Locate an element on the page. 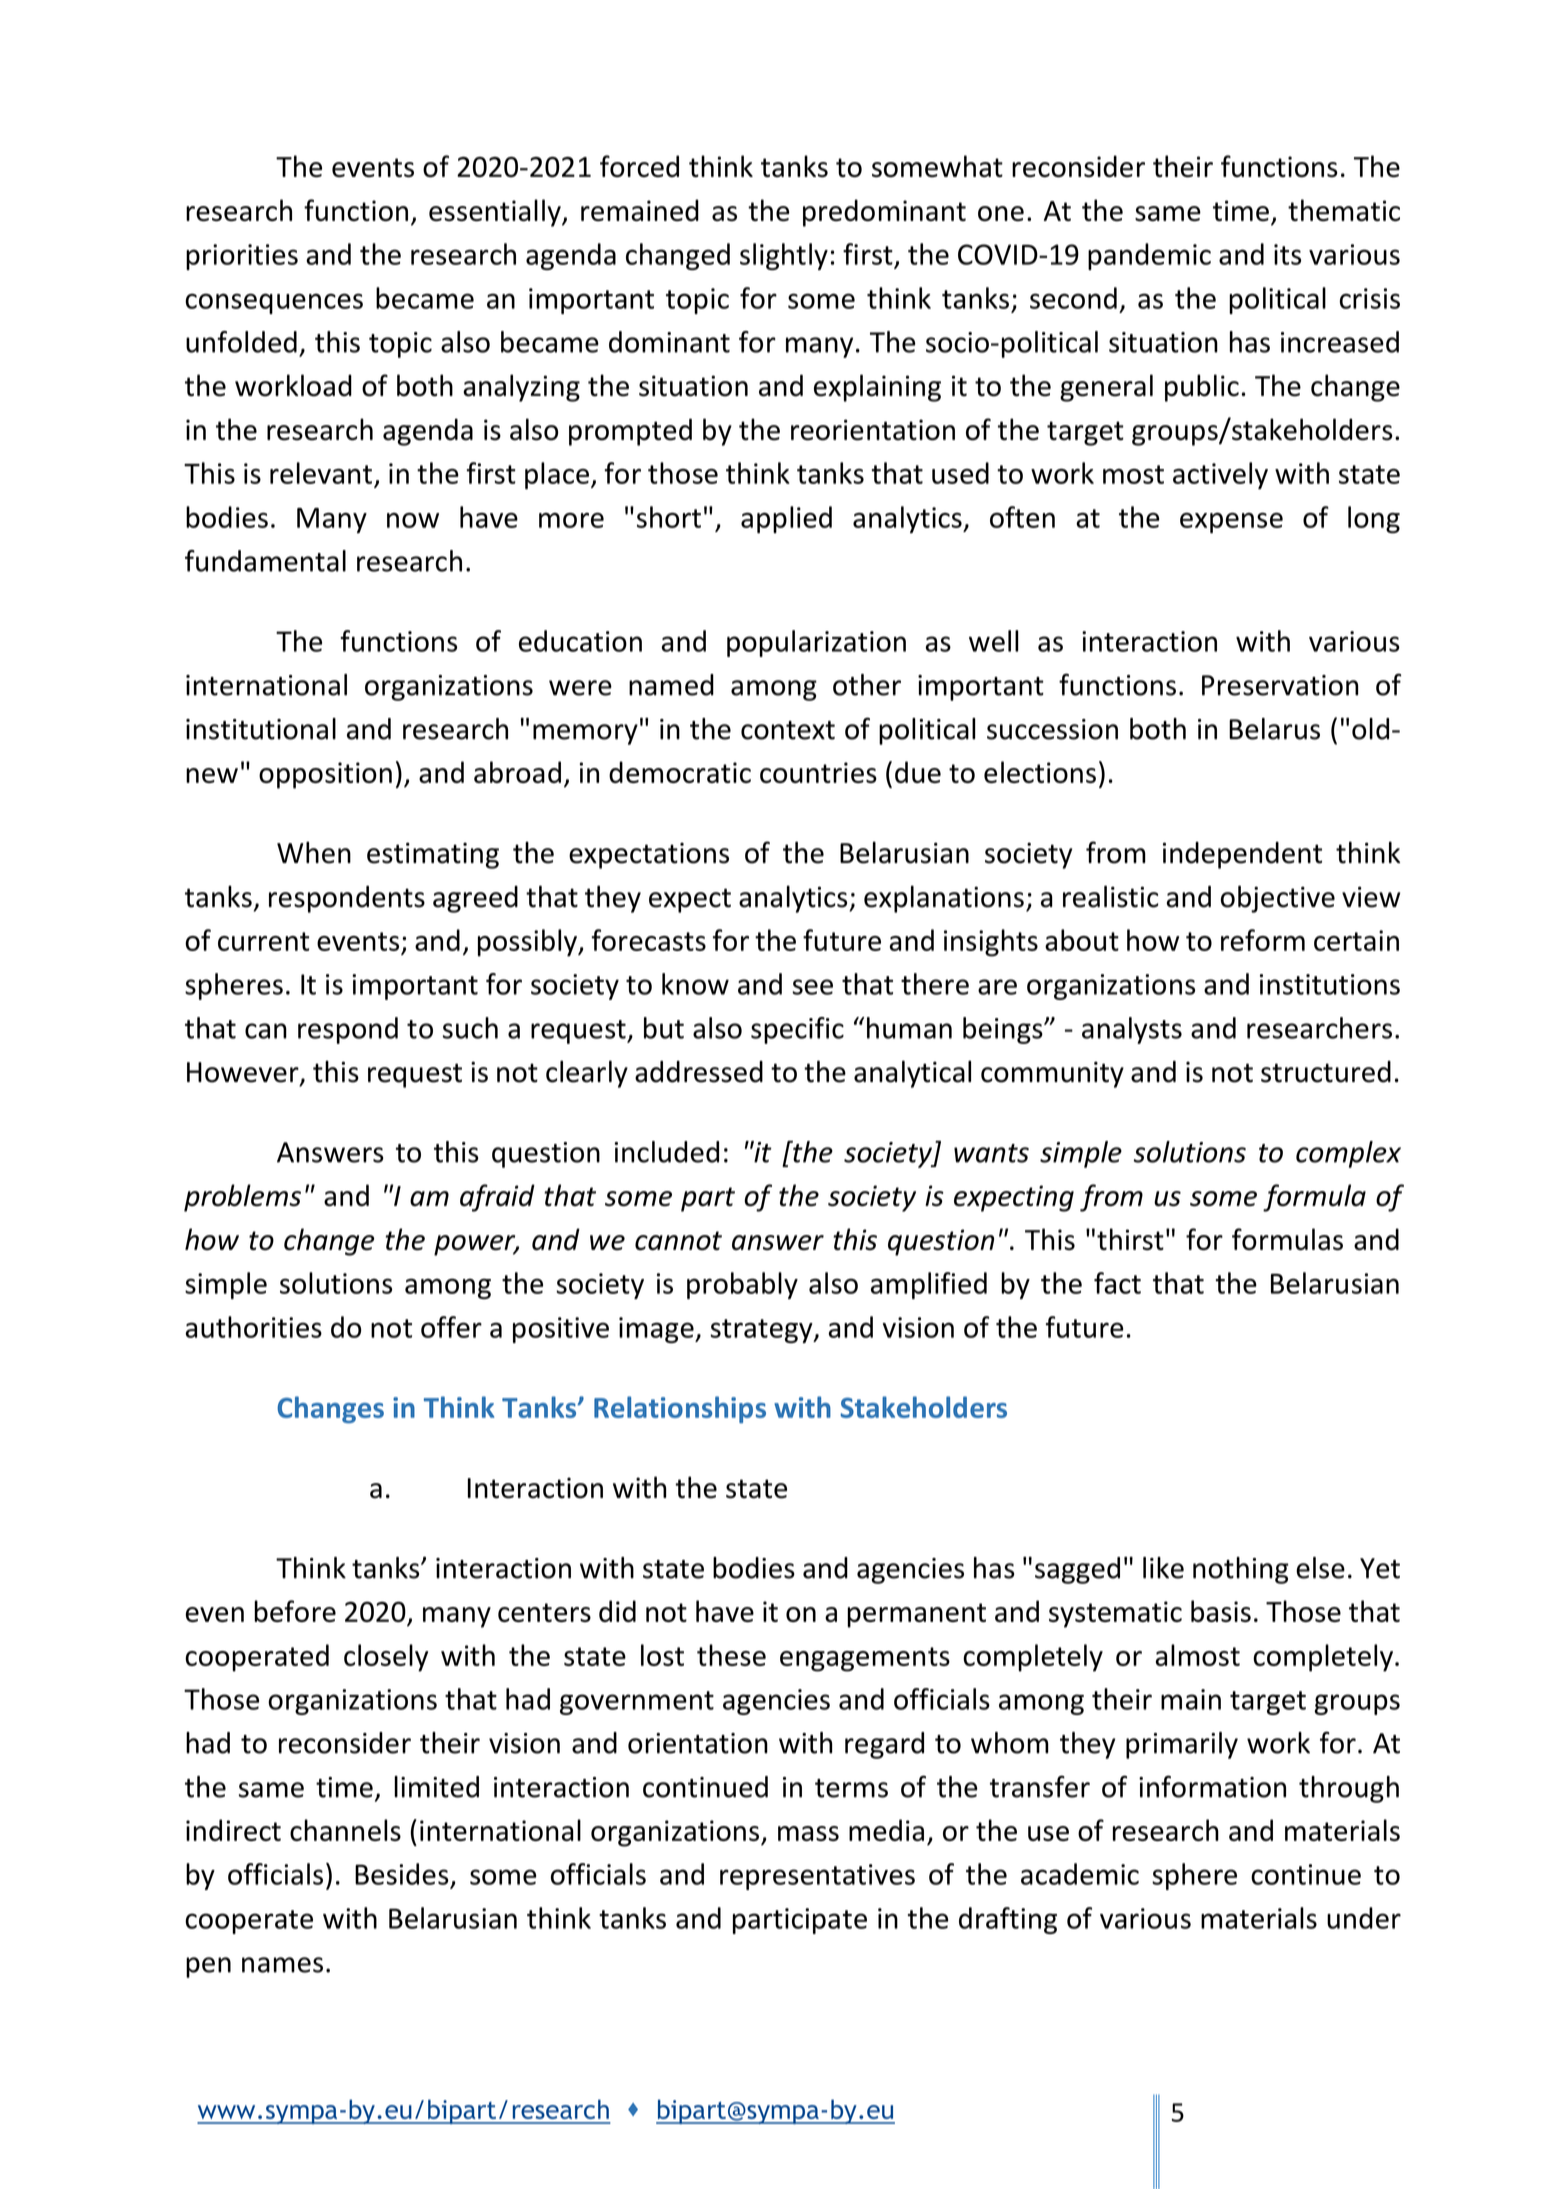  popularization is located at coordinates (816, 643).
